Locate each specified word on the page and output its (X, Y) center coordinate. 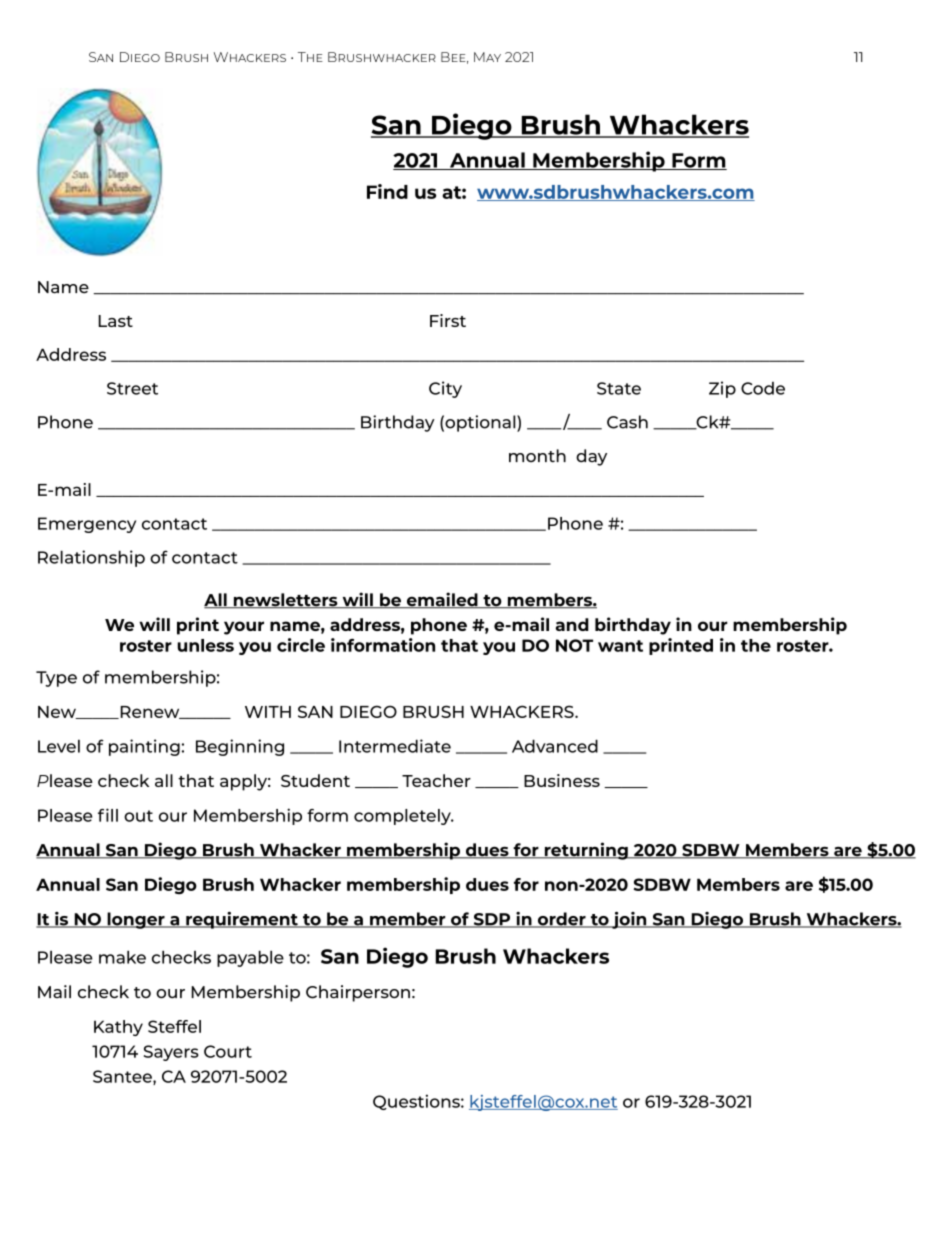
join (629, 920)
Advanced (555, 746)
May (487, 57)
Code (763, 388)
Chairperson (358, 993)
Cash (627, 422)
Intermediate (395, 746)
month (537, 455)
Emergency (87, 525)
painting (144, 747)
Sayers (171, 1053)
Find (387, 191)
